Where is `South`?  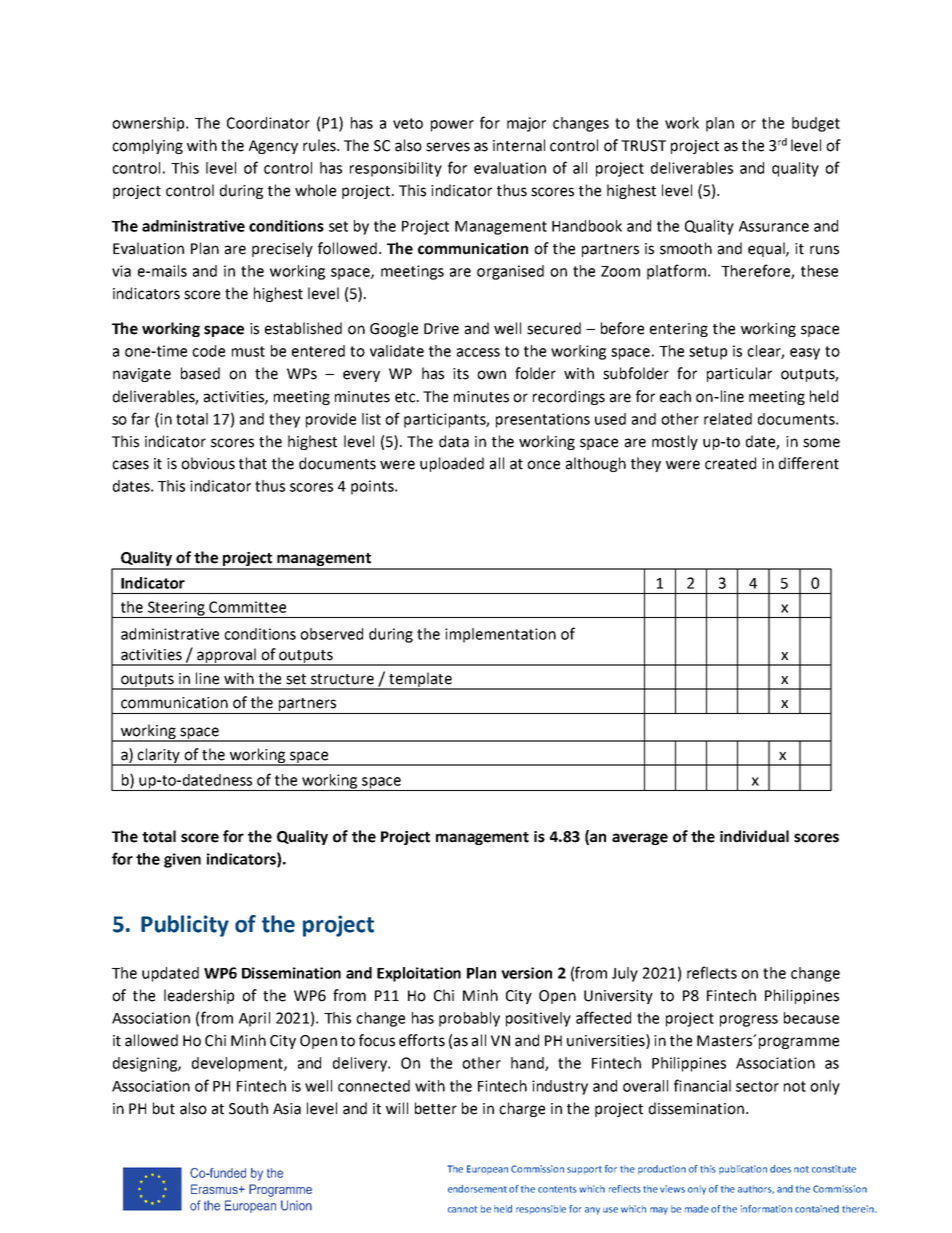
South is located at coordinates (248, 1108).
